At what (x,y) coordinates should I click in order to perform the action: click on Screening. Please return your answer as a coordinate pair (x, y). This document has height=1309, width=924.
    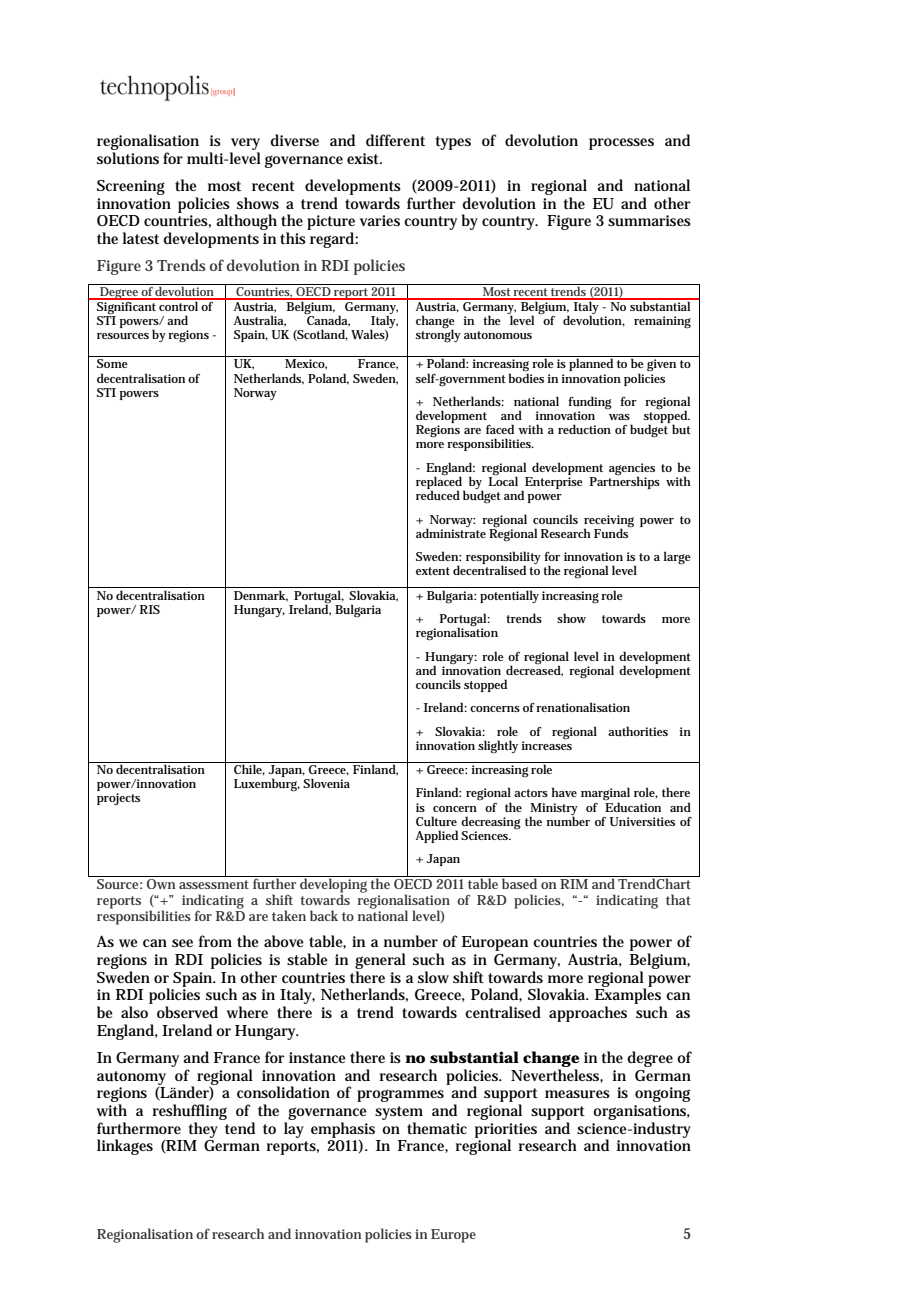
    Looking at the image, I should click on (131, 187).
